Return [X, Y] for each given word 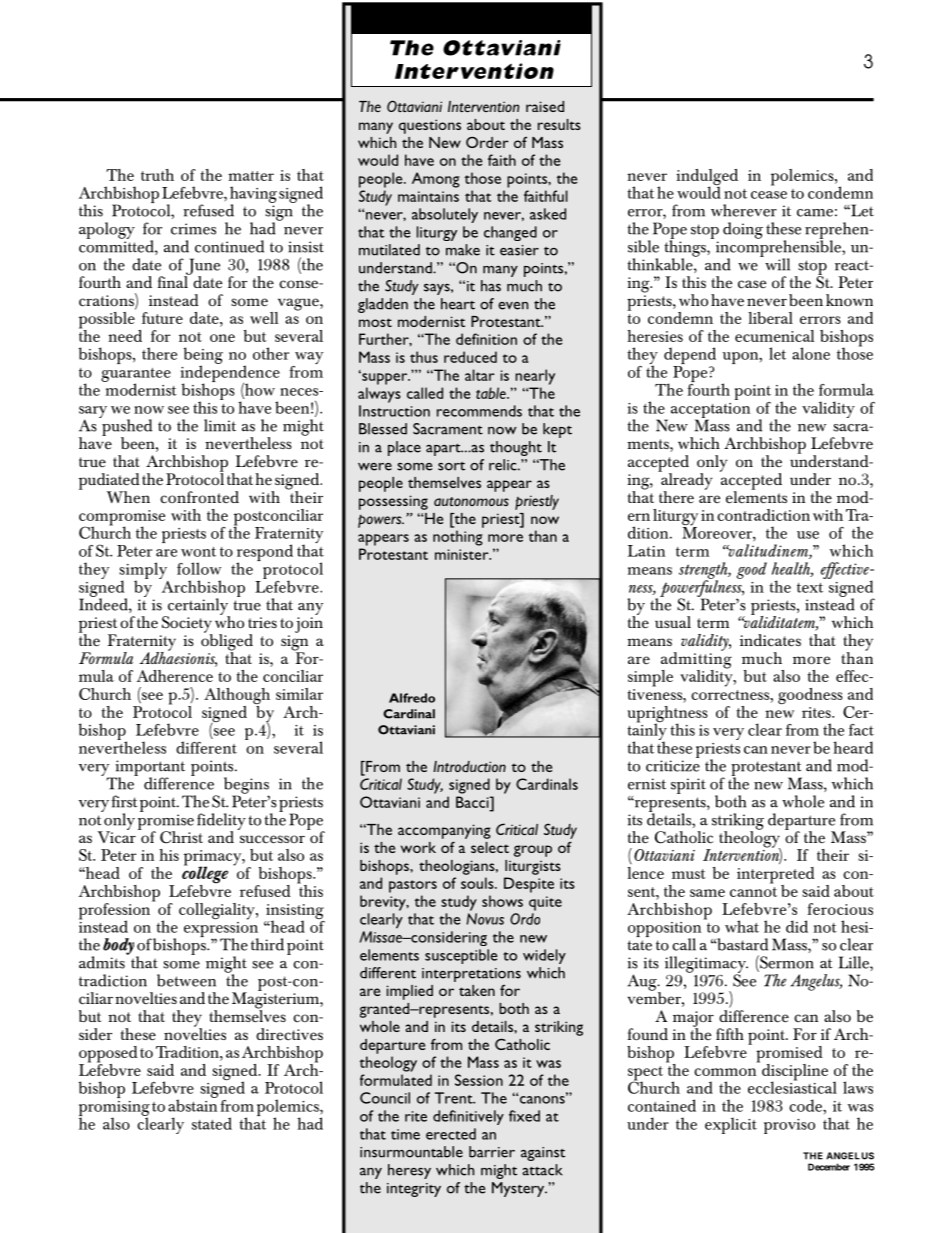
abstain [192, 1104]
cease [769, 195]
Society [187, 625]
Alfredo [412, 698]
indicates [770, 640]
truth [157, 175]
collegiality [218, 911]
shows [502, 901]
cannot [753, 892]
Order [487, 142]
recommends [479, 411]
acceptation [710, 411]
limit [220, 425]
